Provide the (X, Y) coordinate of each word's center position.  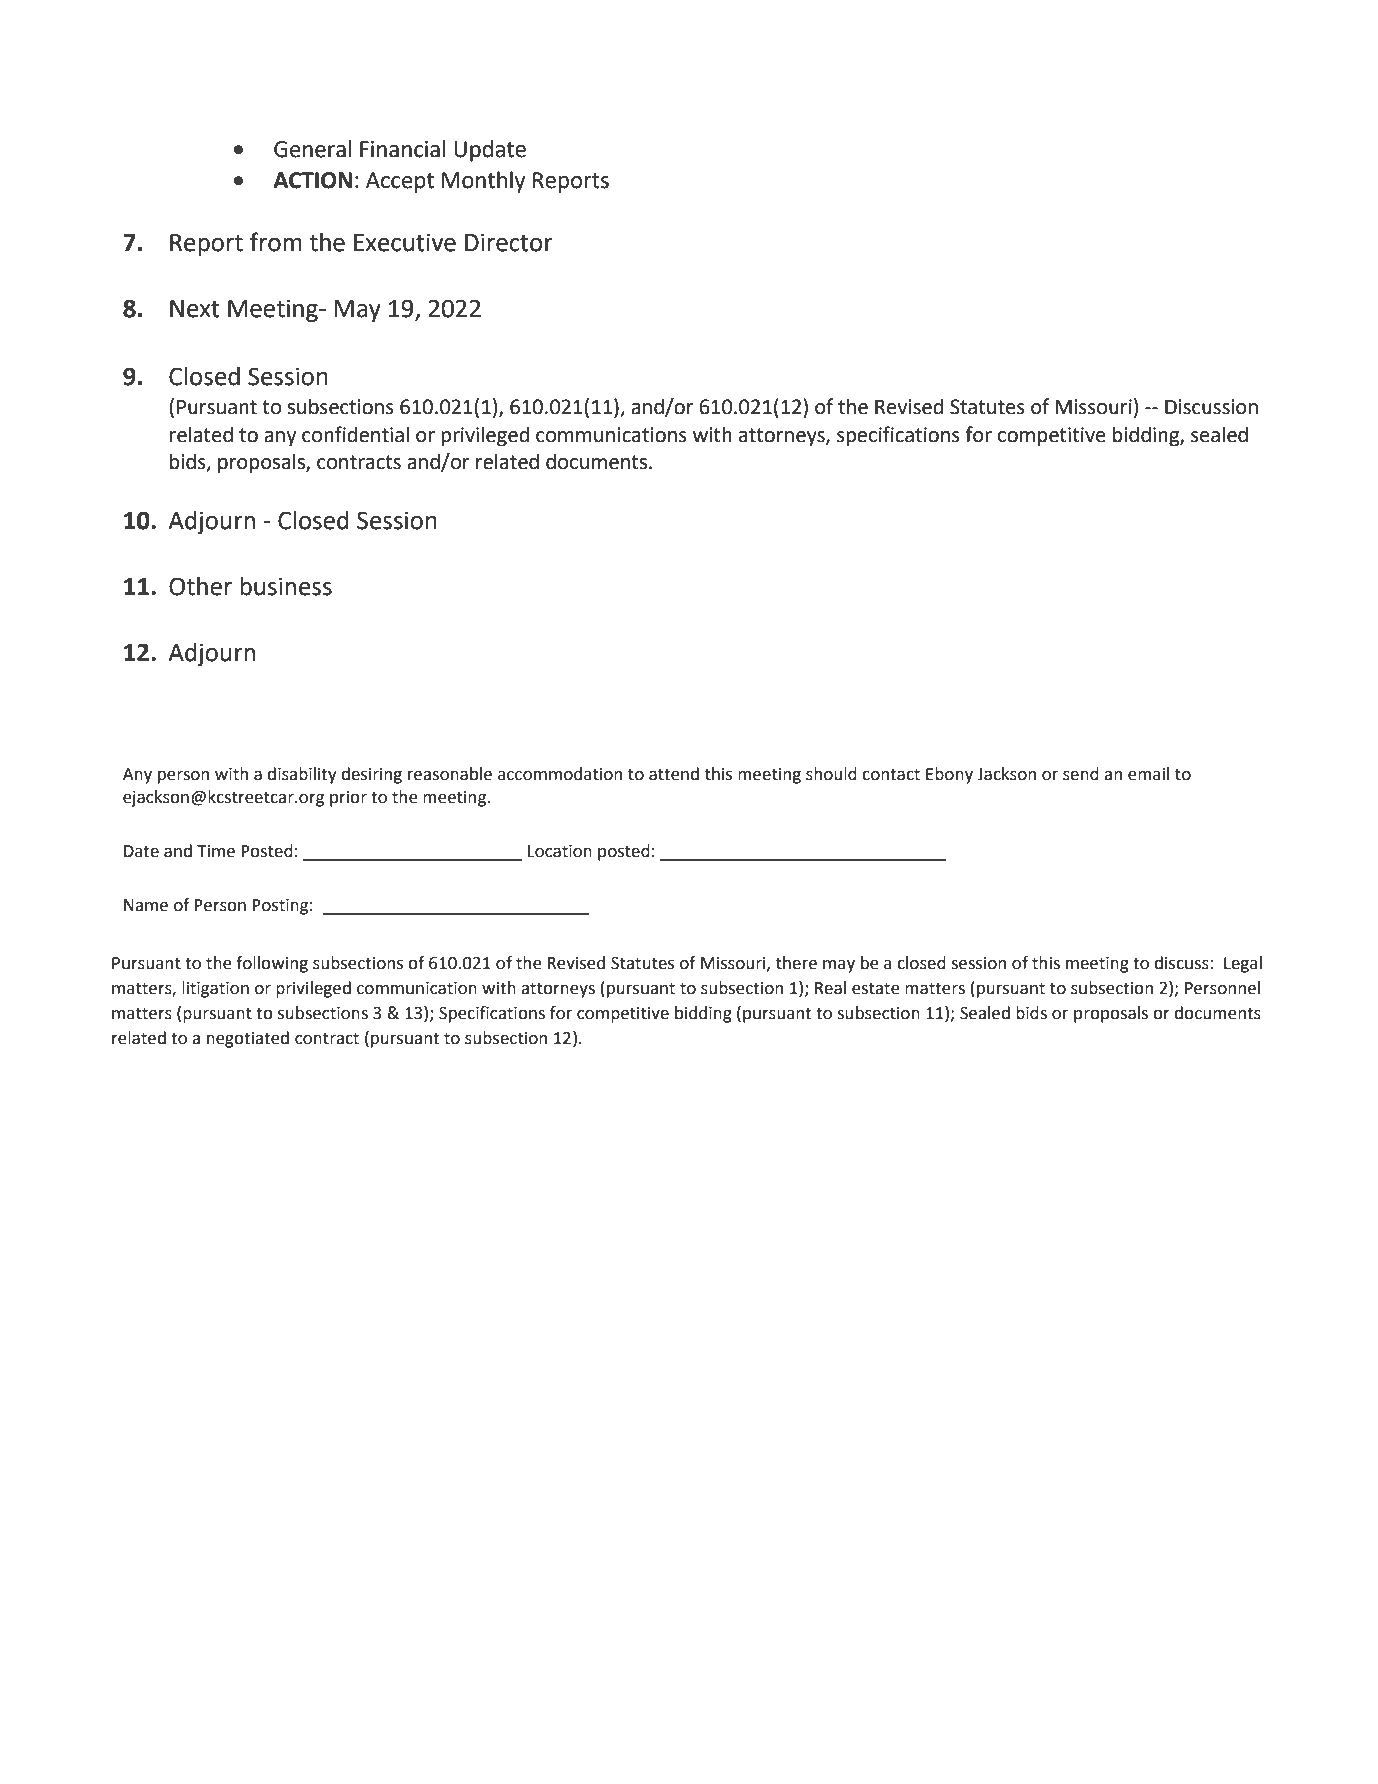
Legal (1243, 964)
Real (830, 988)
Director (509, 242)
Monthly (483, 182)
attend (674, 774)
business (286, 586)
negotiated (248, 1039)
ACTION (312, 180)
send (1081, 774)
